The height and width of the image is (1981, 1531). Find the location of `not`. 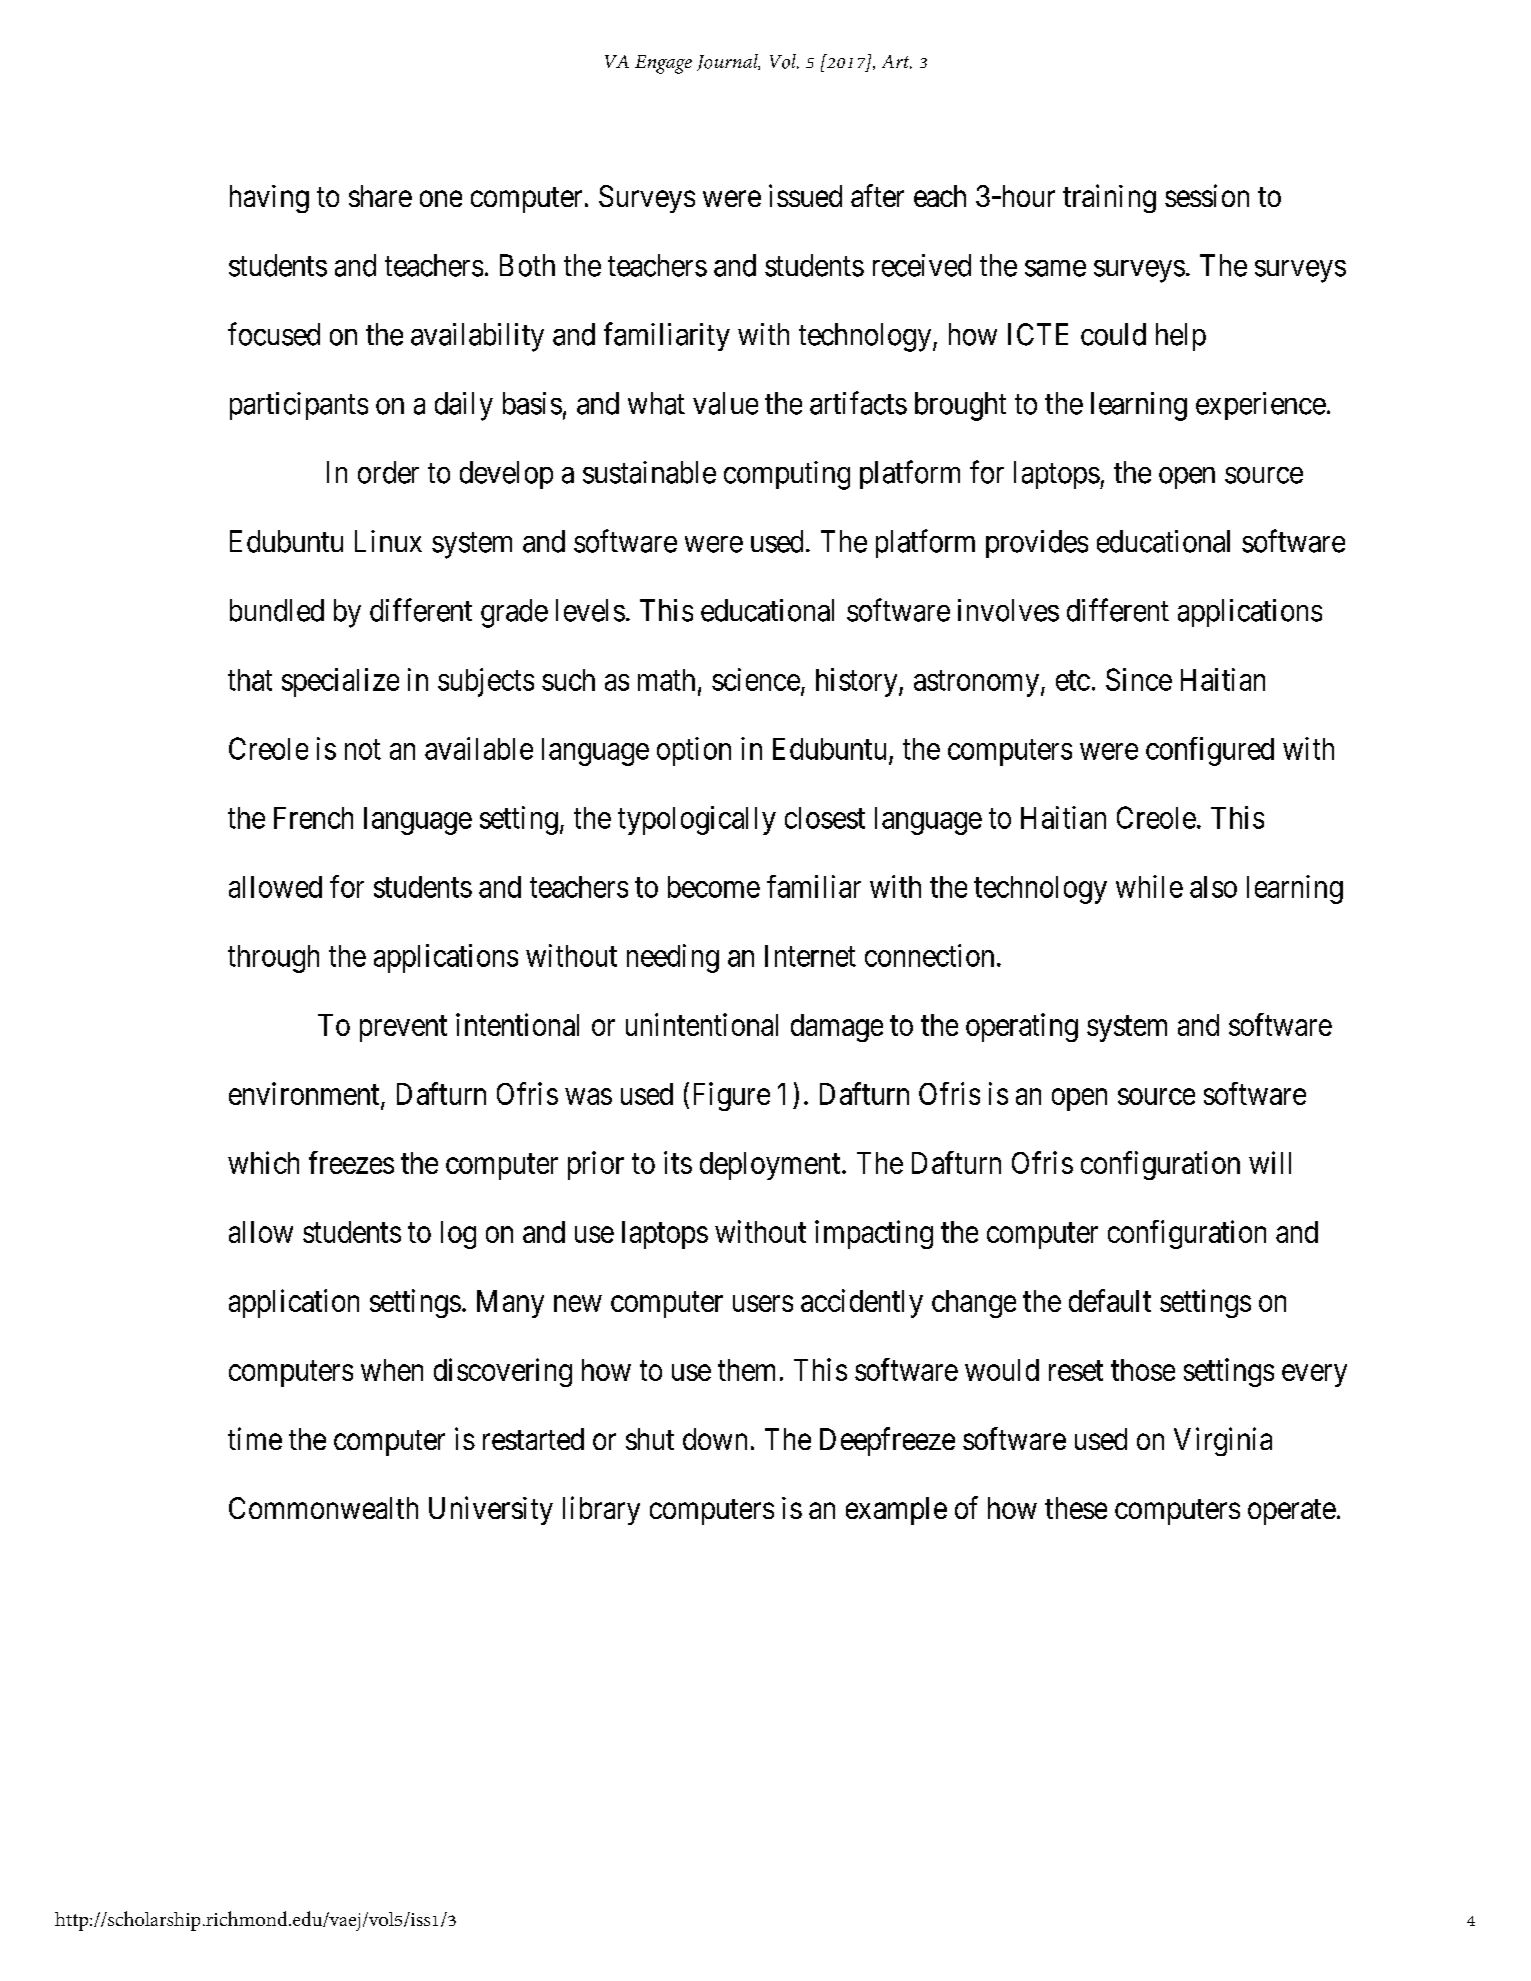

not is located at coordinates (363, 750).
